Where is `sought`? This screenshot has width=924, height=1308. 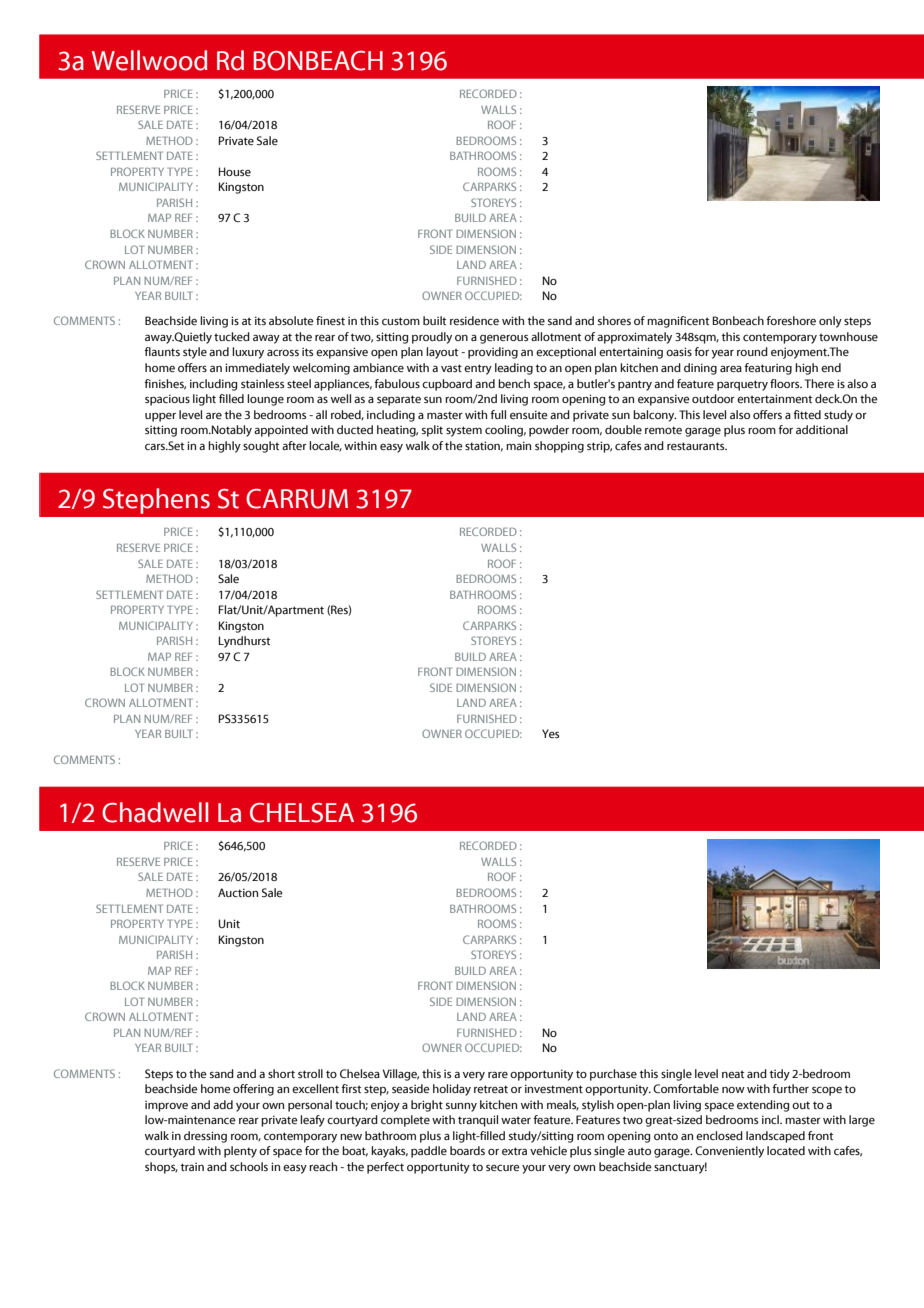
sought is located at coordinates (261, 447).
